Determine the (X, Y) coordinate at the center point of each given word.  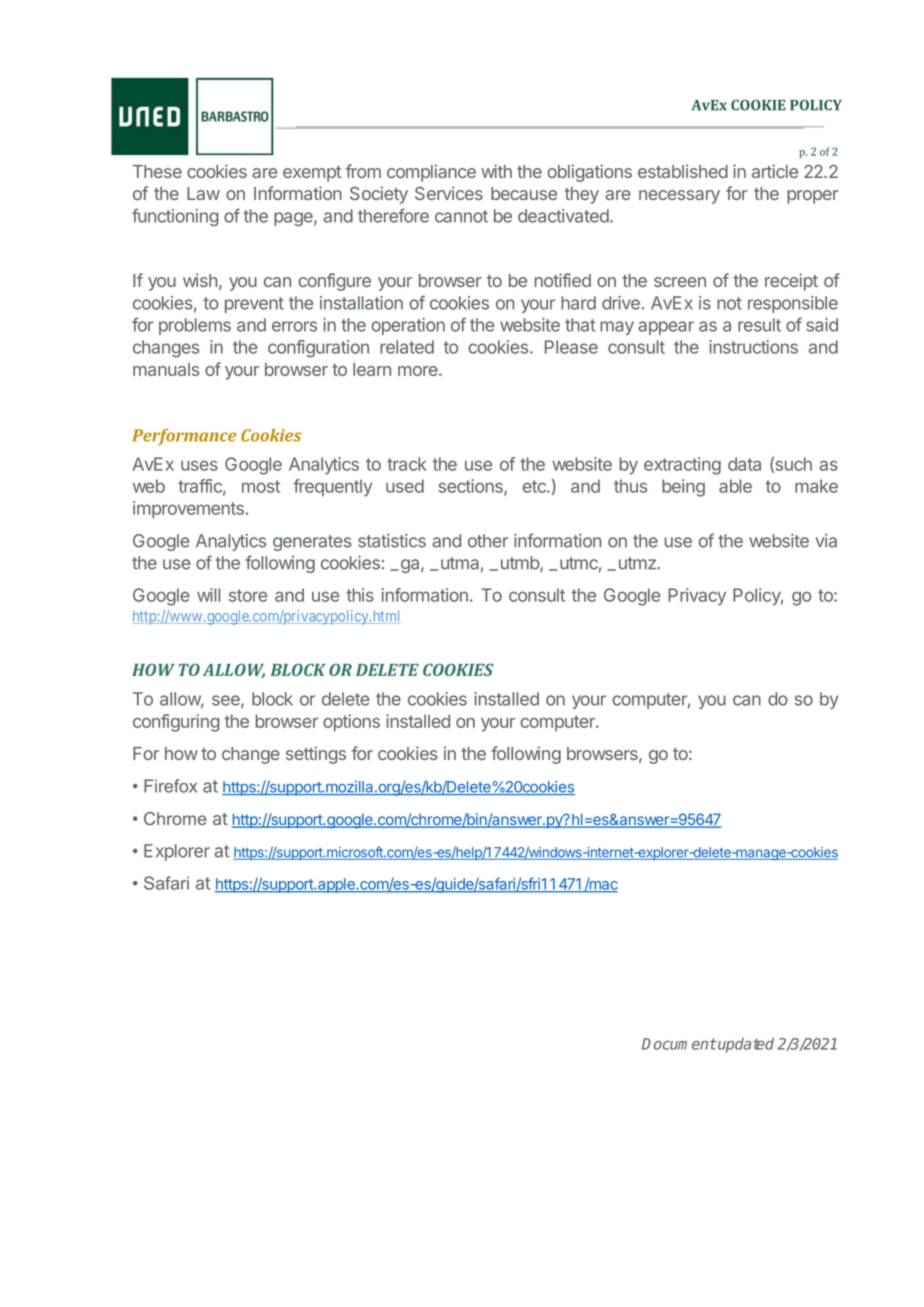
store (248, 595)
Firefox (170, 786)
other (488, 541)
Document (679, 1044)
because (524, 193)
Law (203, 193)
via (826, 541)
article (775, 171)
